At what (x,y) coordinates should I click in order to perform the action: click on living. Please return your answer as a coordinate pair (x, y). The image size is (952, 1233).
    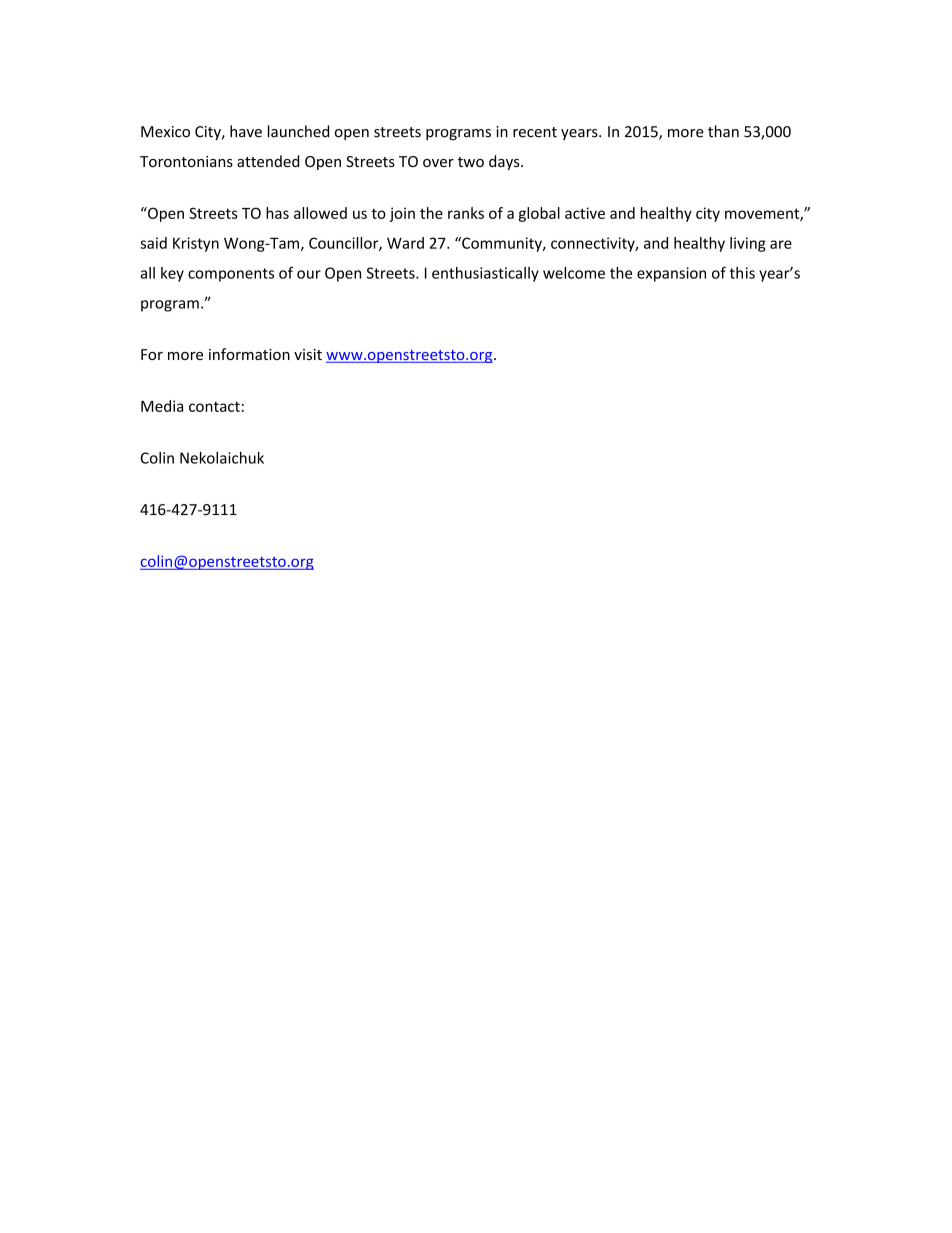
    Looking at the image, I should click on (748, 244).
